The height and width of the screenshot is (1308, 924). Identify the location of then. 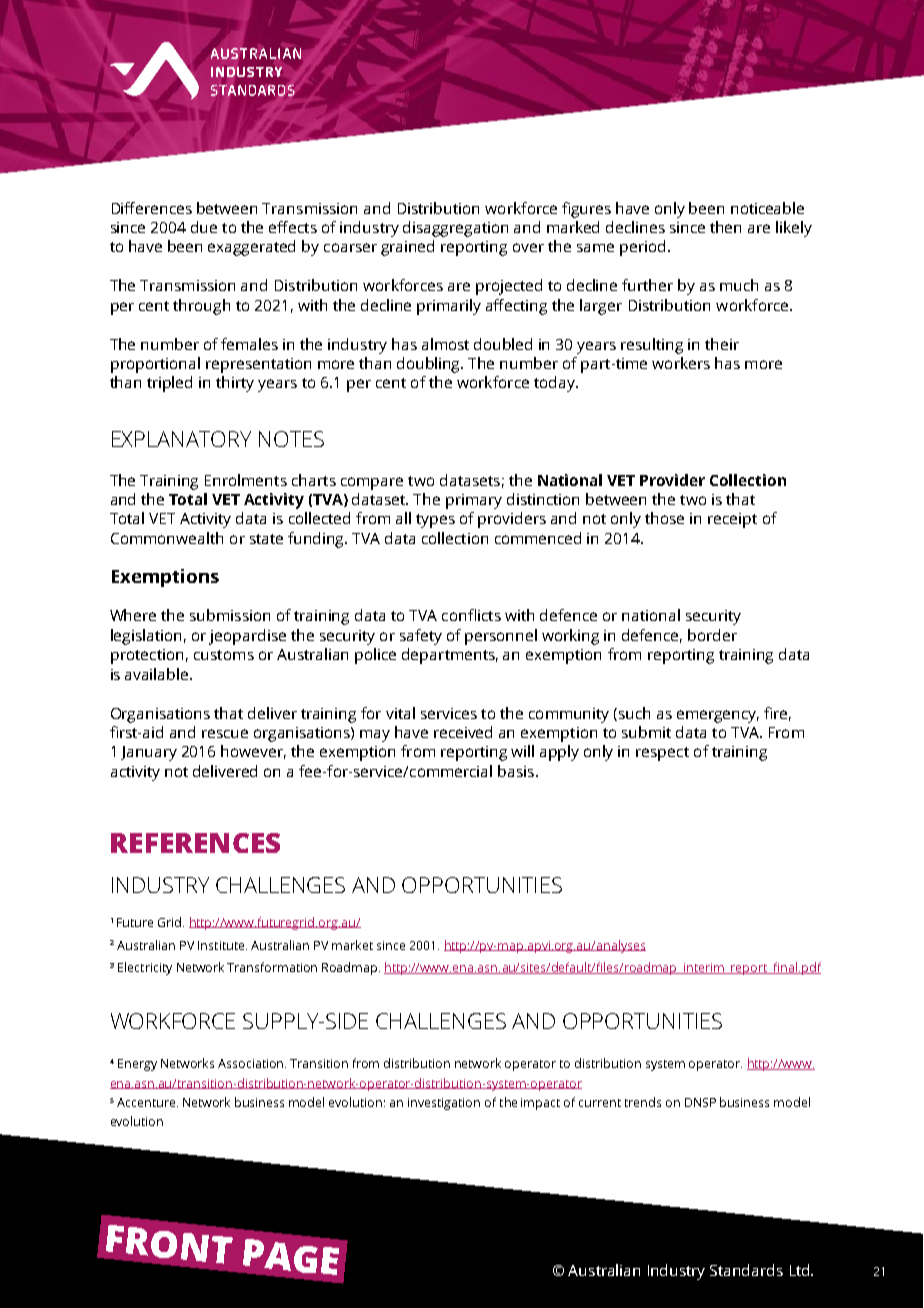
(725, 227).
